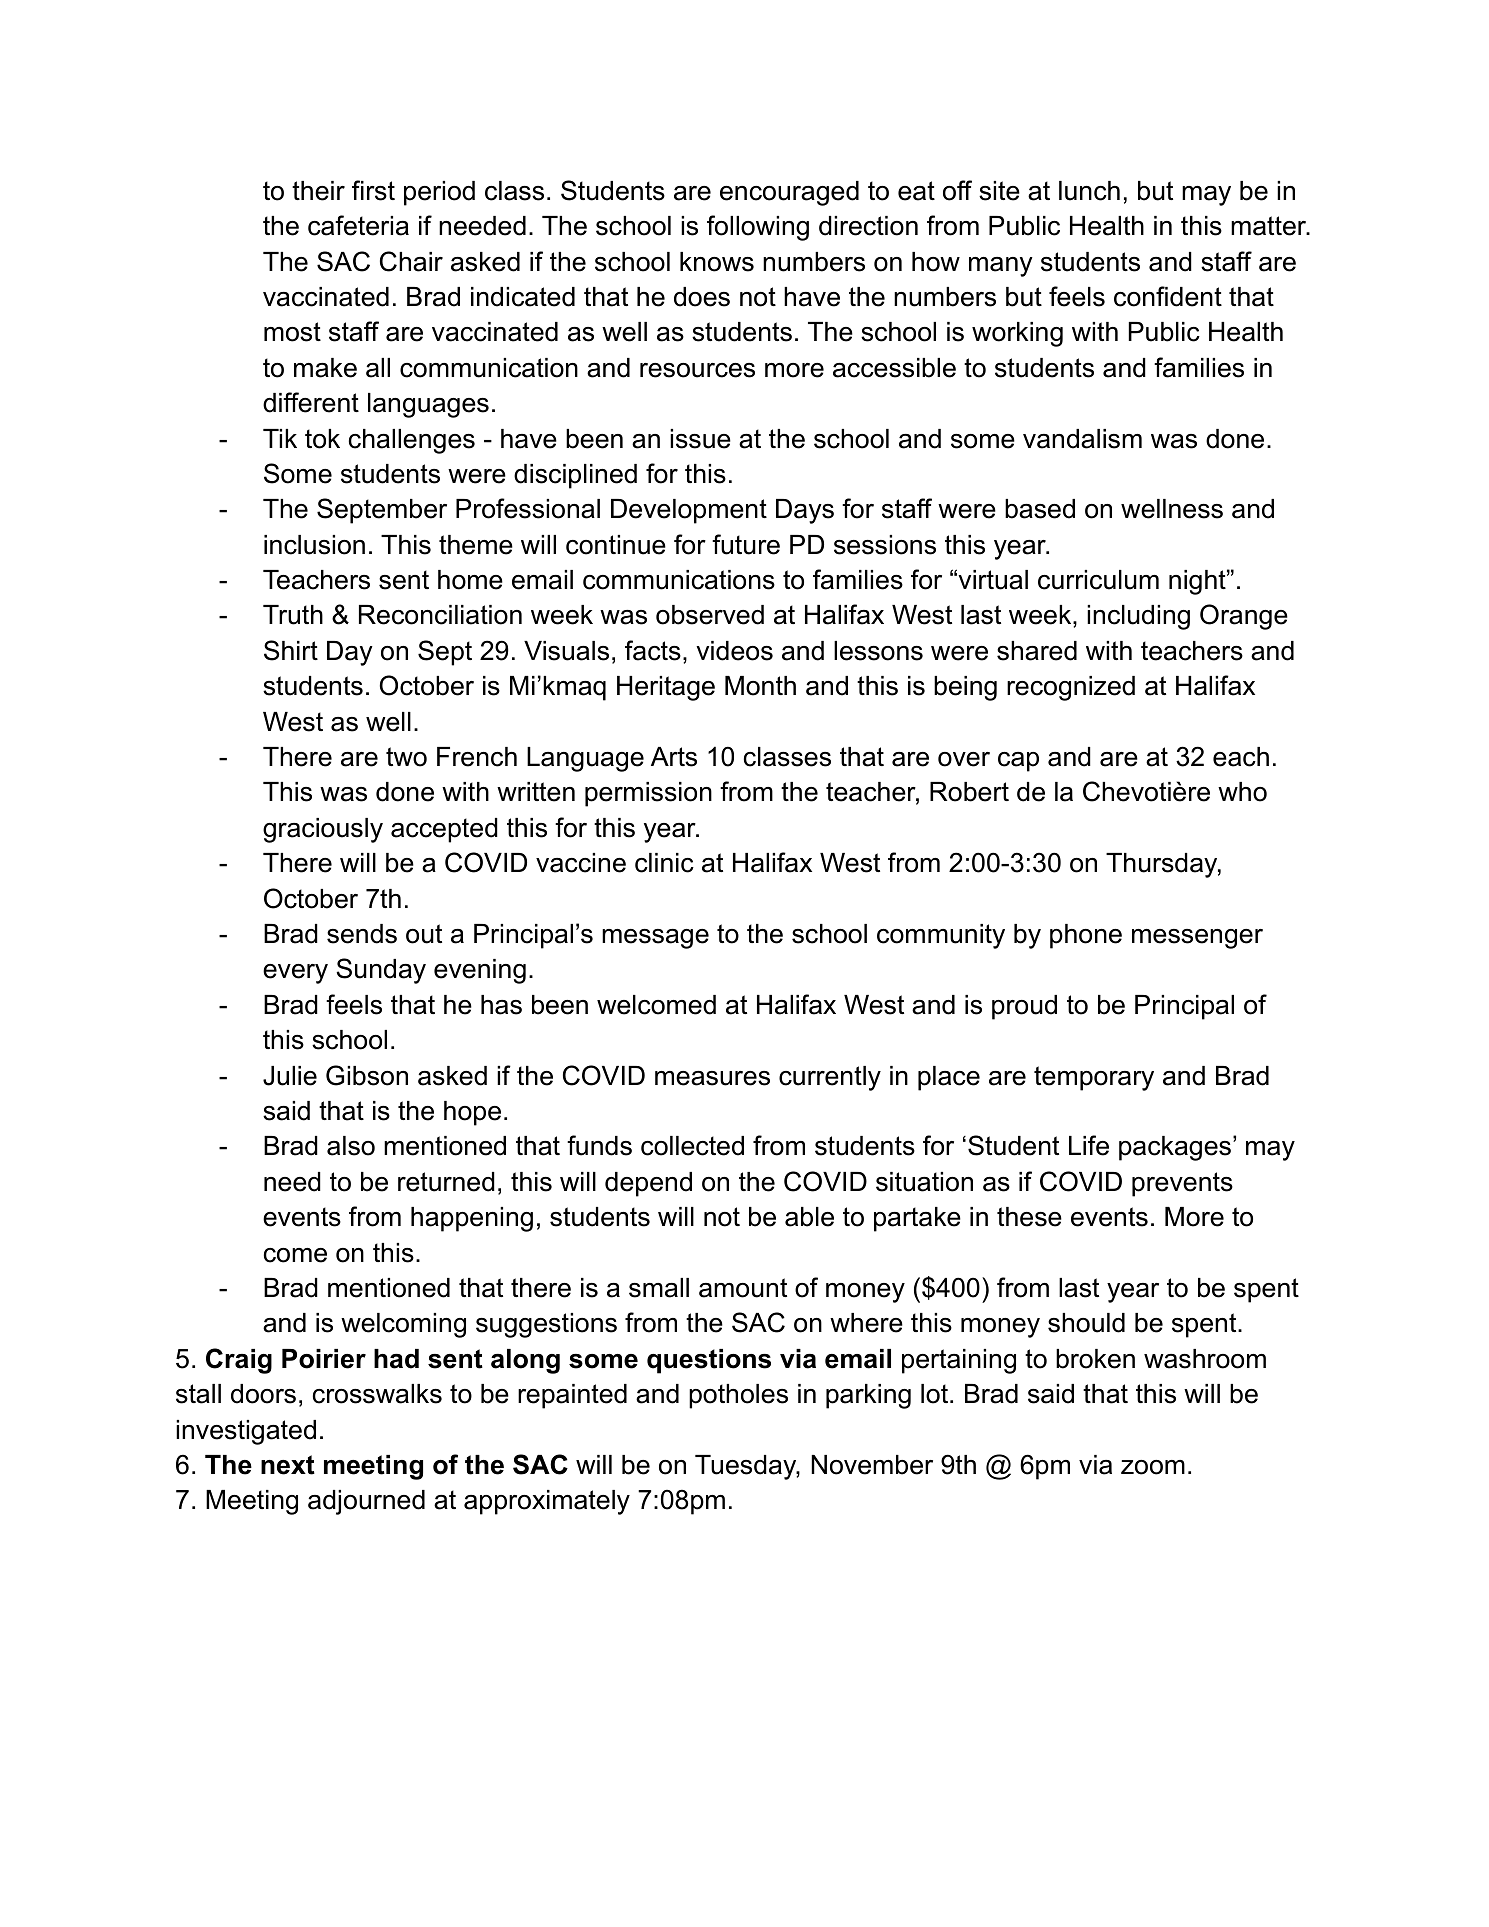  Describe the element at coordinates (1029, 1217) in the screenshot. I see `these` at that location.
